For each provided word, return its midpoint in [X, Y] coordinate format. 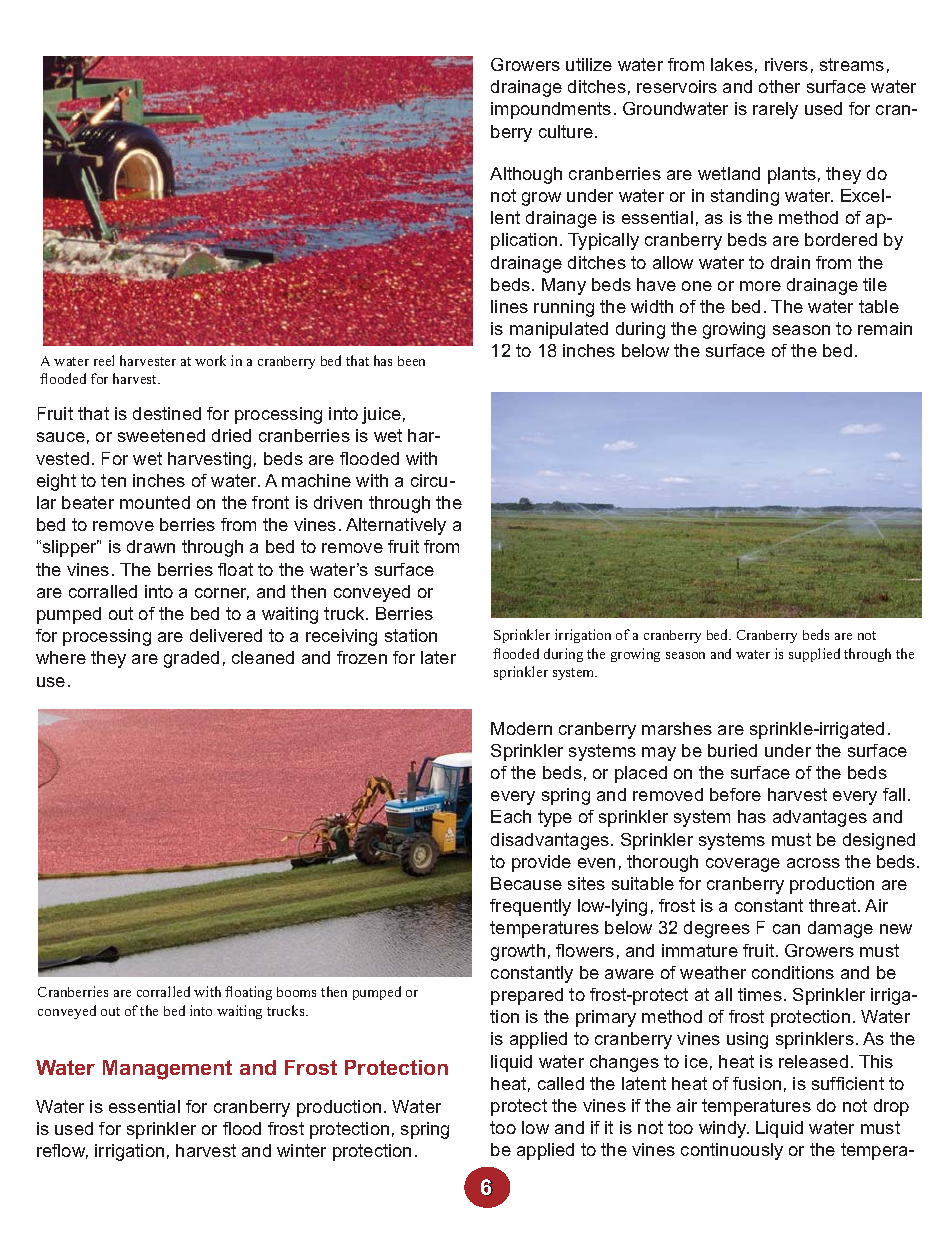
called [561, 1083]
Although [526, 175]
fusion [757, 1083]
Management [167, 1070]
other [779, 86]
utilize [589, 64]
